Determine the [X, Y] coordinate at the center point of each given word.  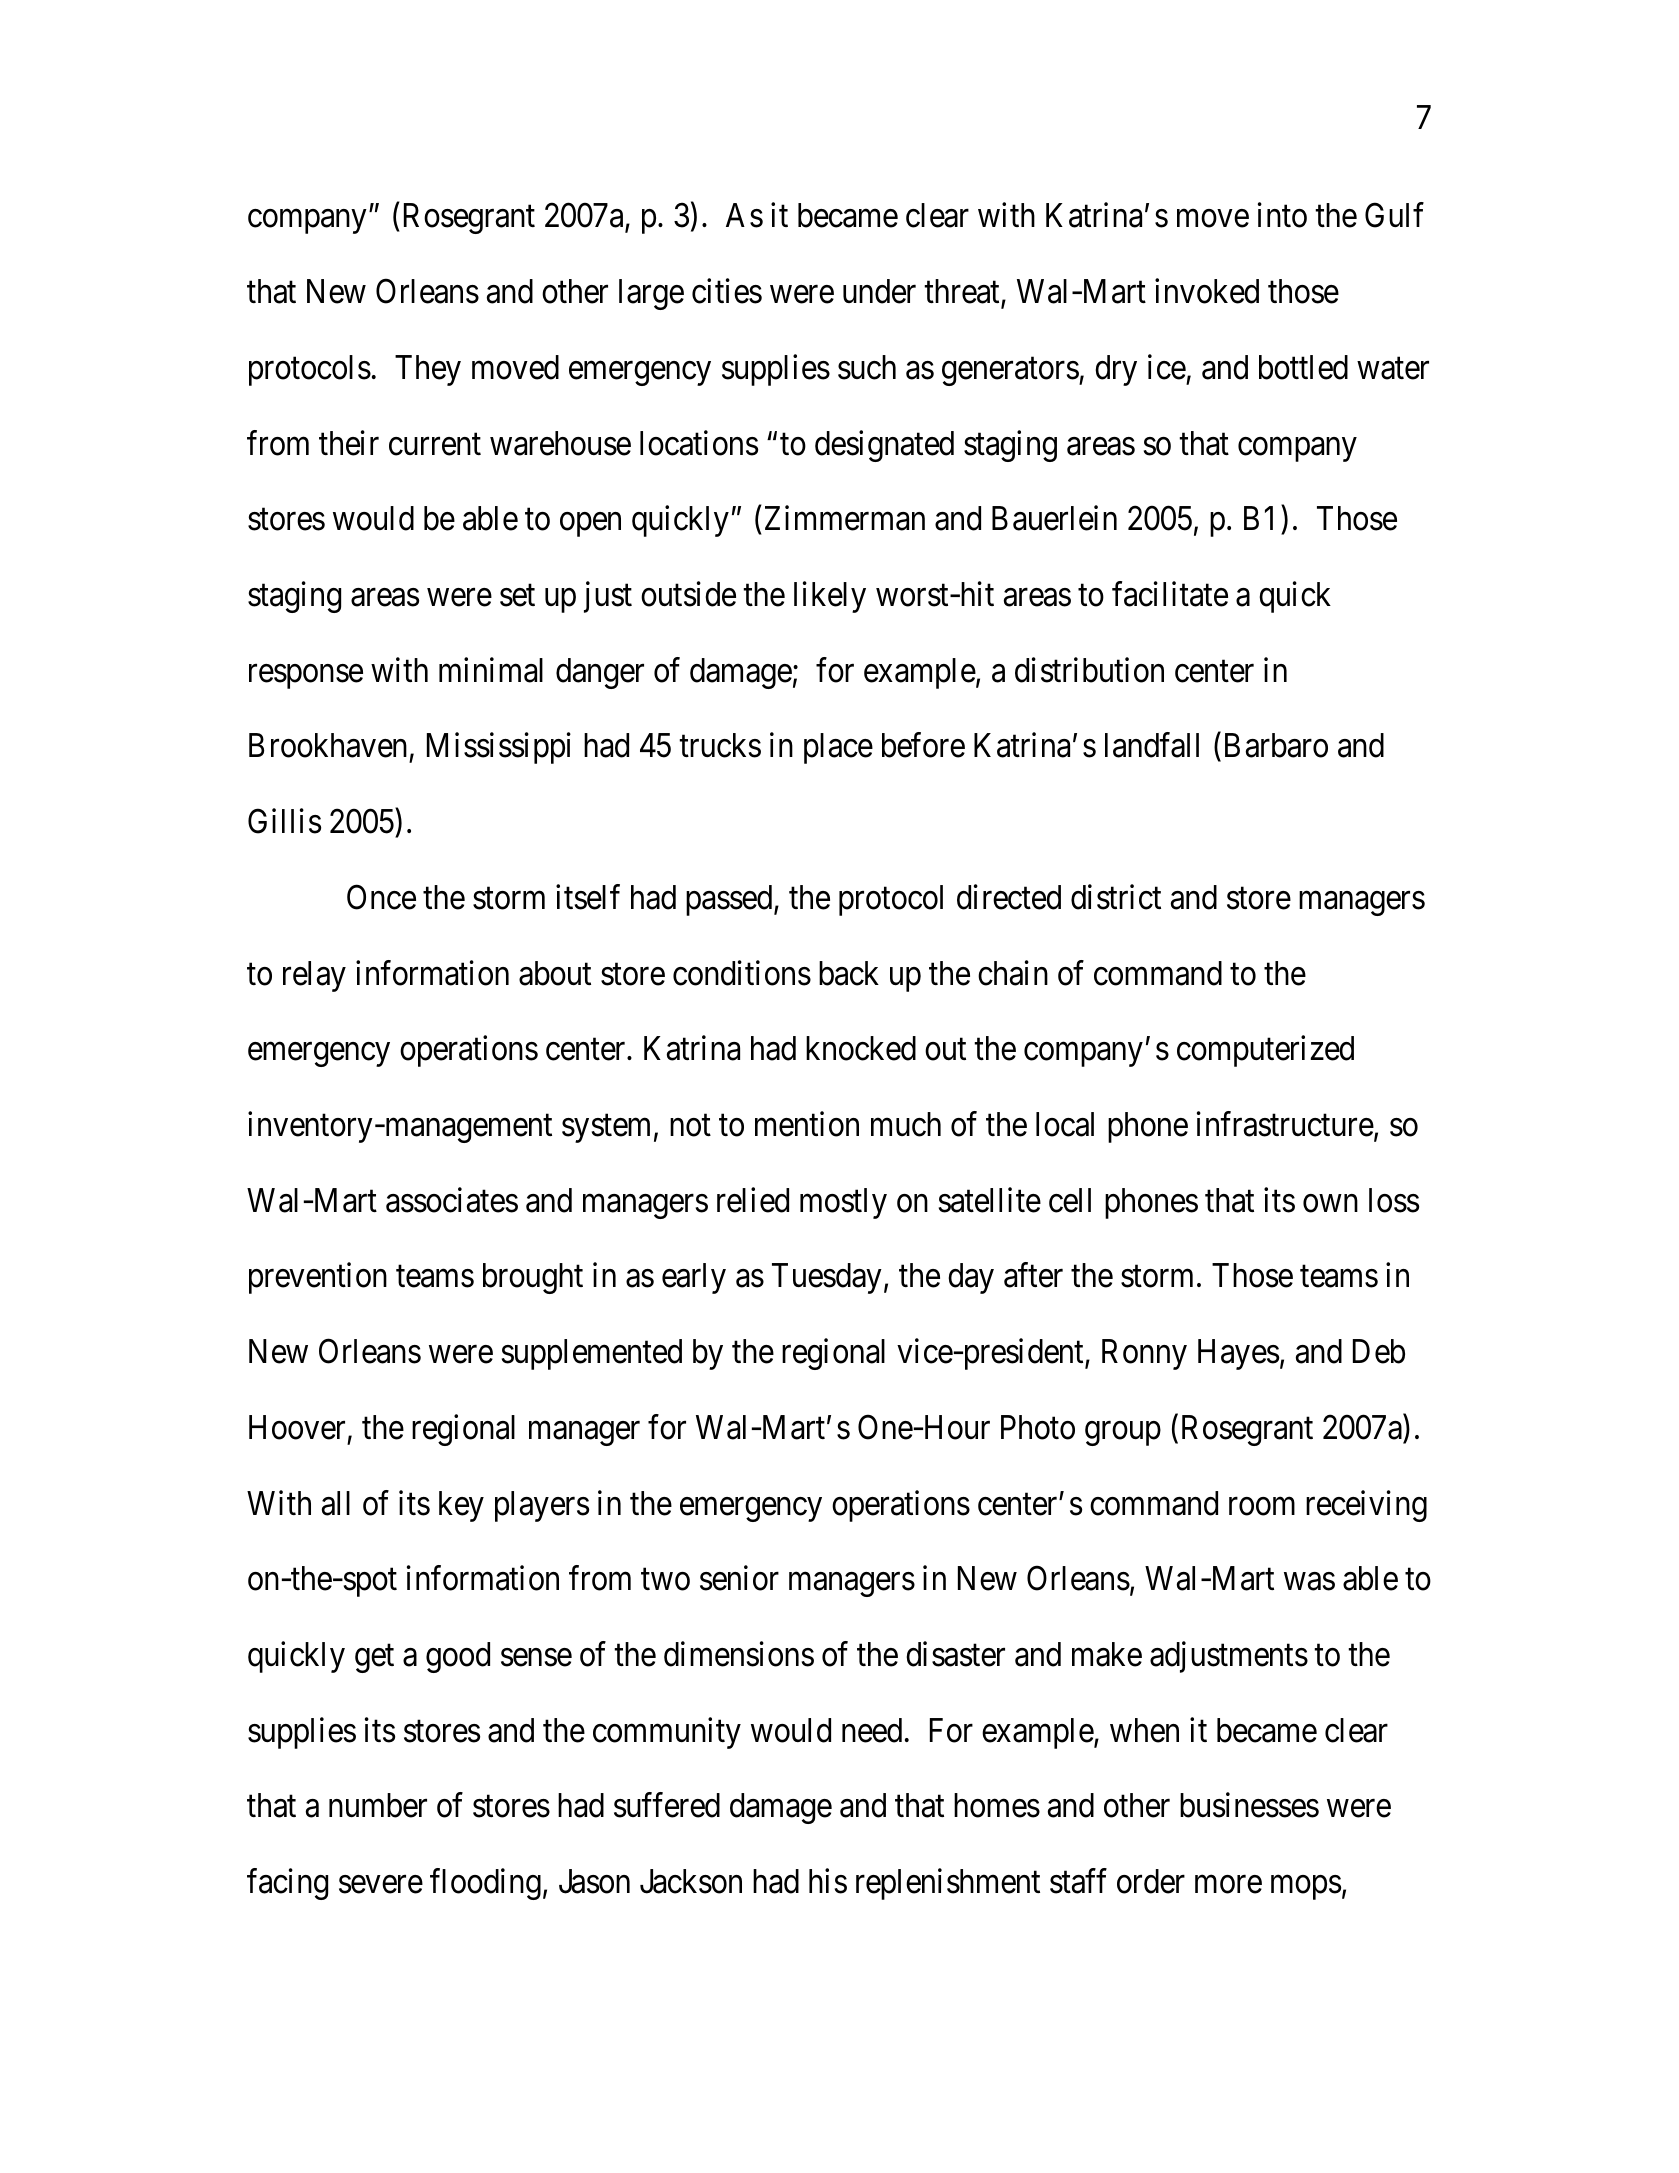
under [879, 291]
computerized [1265, 1051]
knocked [861, 1048]
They [428, 370]
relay [314, 976]
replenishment [948, 1884]
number [378, 1805]
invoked [1207, 291]
